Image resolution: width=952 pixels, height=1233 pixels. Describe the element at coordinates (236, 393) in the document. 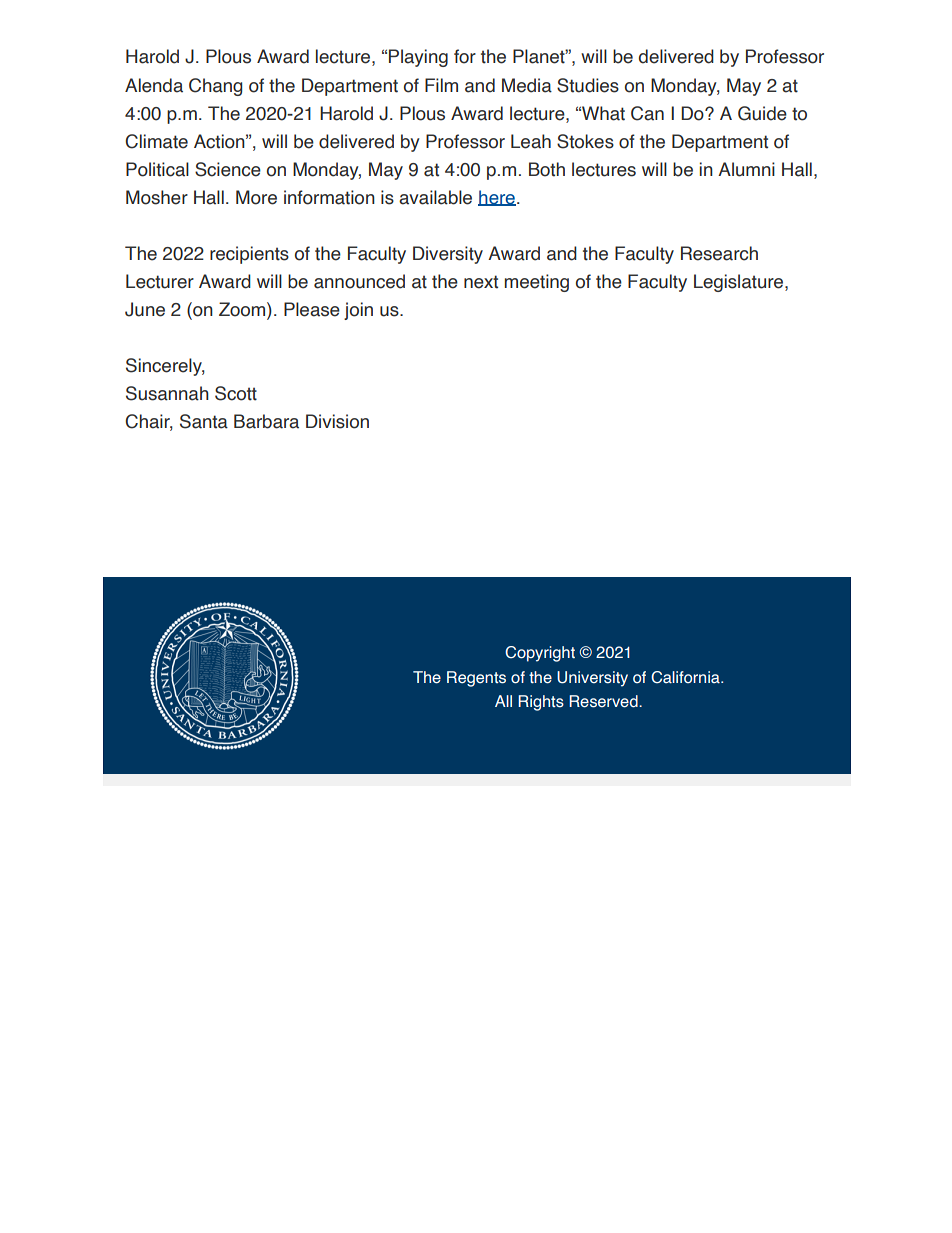

I see `Scott` at that location.
